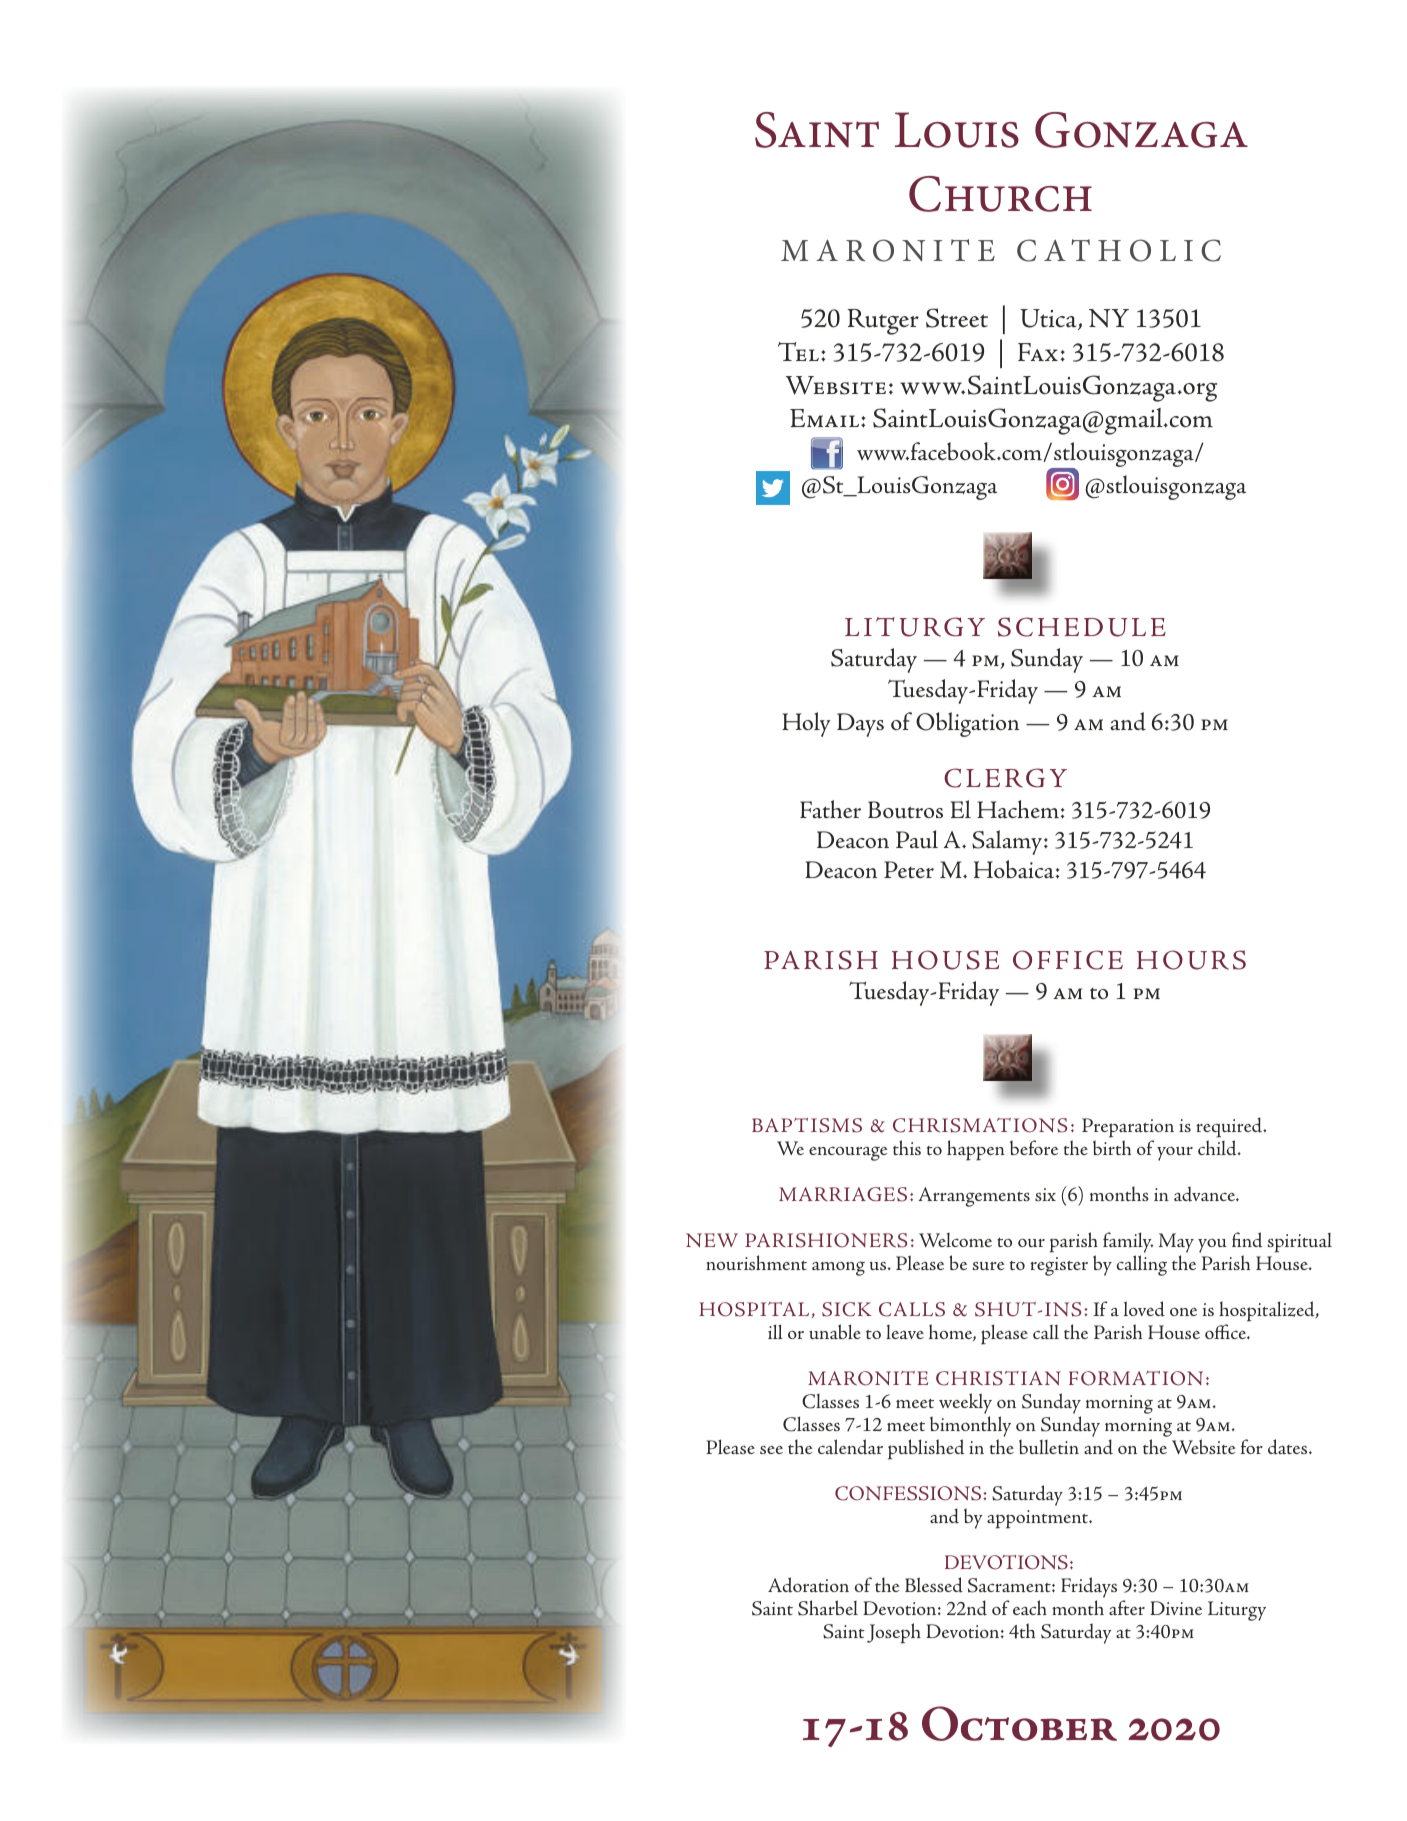  Describe the element at coordinates (806, 724) in the screenshot. I see `Holy` at that location.
